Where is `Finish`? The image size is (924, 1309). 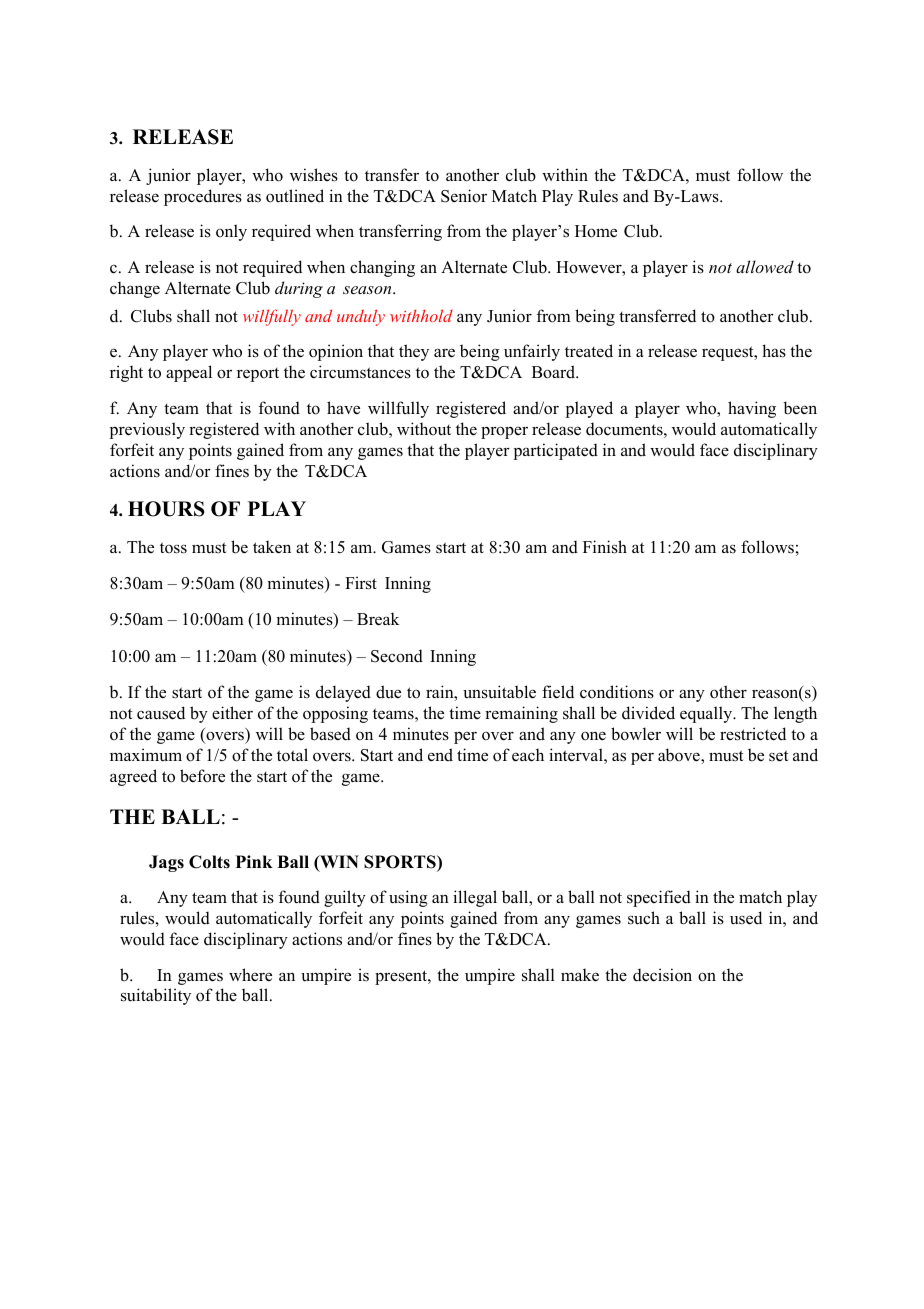
Finish is located at coordinates (605, 547).
